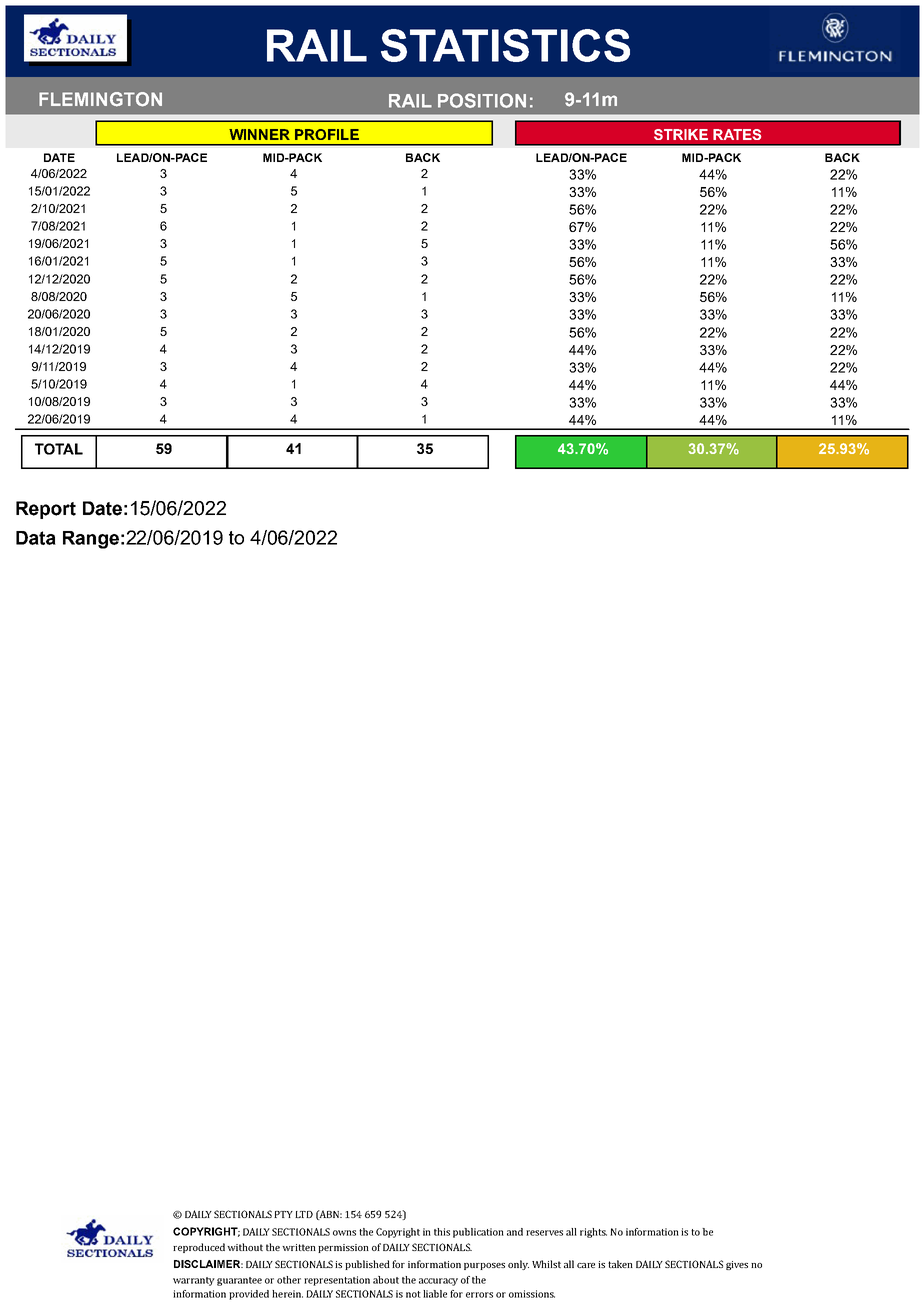 This screenshot has width=924, height=1308. What do you see at coordinates (259, 134) in the screenshot?
I see `WINNER` at bounding box center [259, 134].
